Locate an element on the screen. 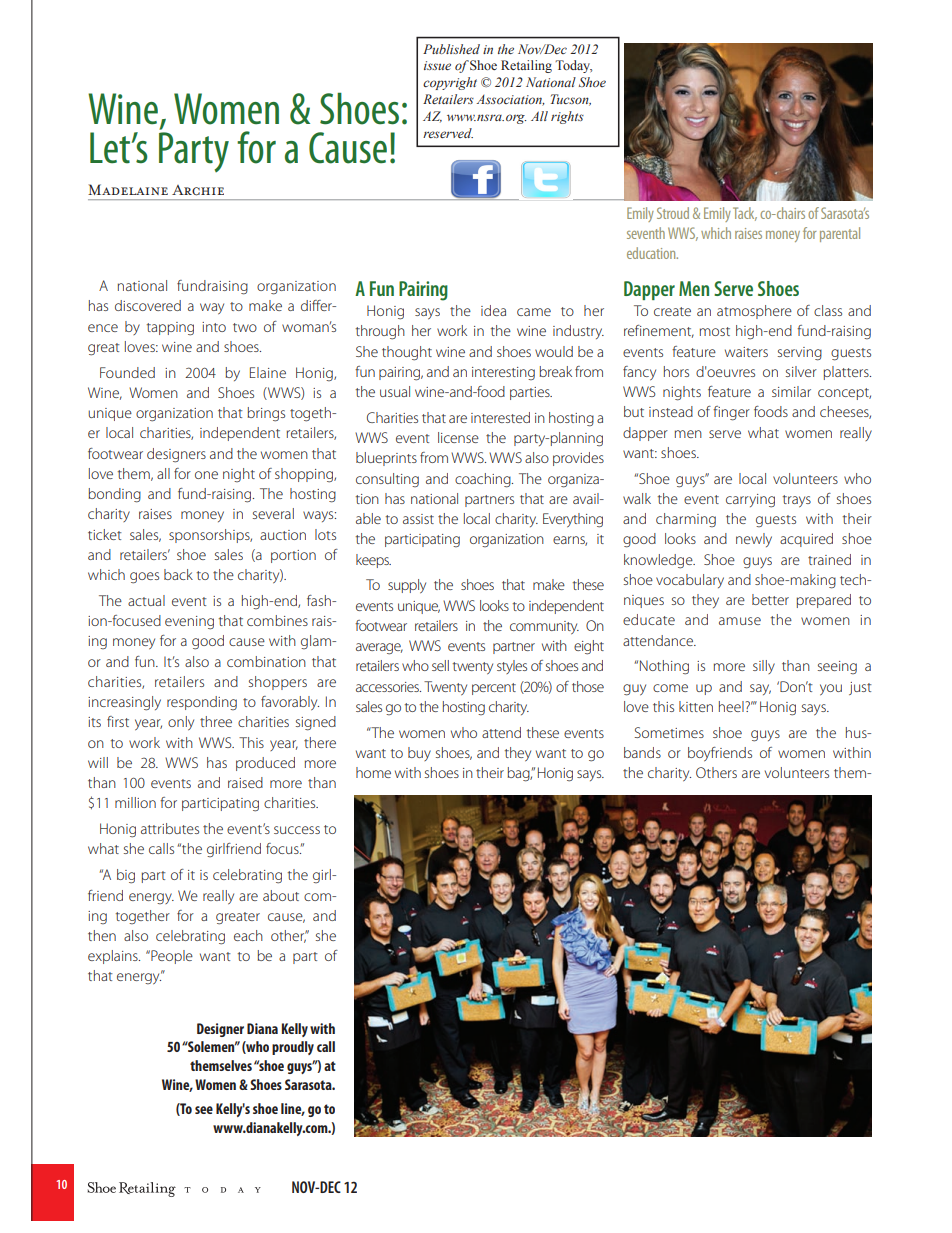  interesting is located at coordinates (503, 373).
